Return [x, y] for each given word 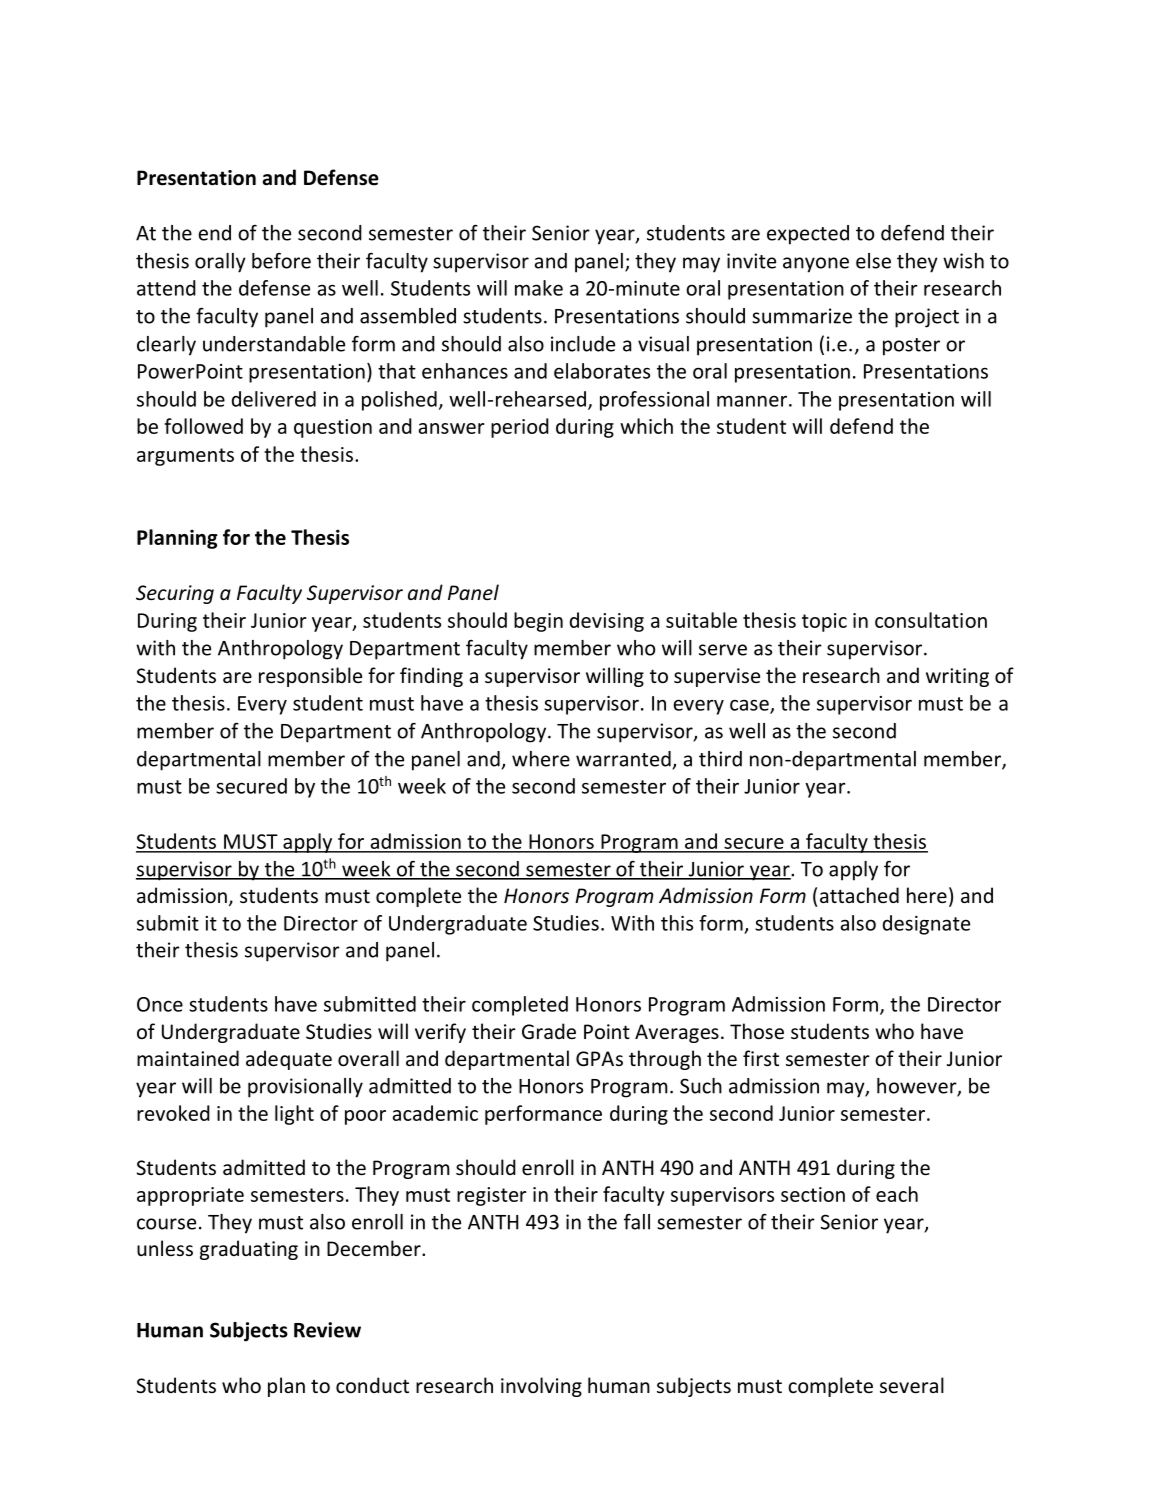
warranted [623, 759]
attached [859, 895]
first [761, 1058]
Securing [175, 594]
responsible [310, 677]
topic [824, 622]
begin [538, 622]
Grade [549, 1031]
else [873, 261]
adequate [289, 1060]
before [281, 260]
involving [541, 1387]
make [539, 288]
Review [327, 1330]
